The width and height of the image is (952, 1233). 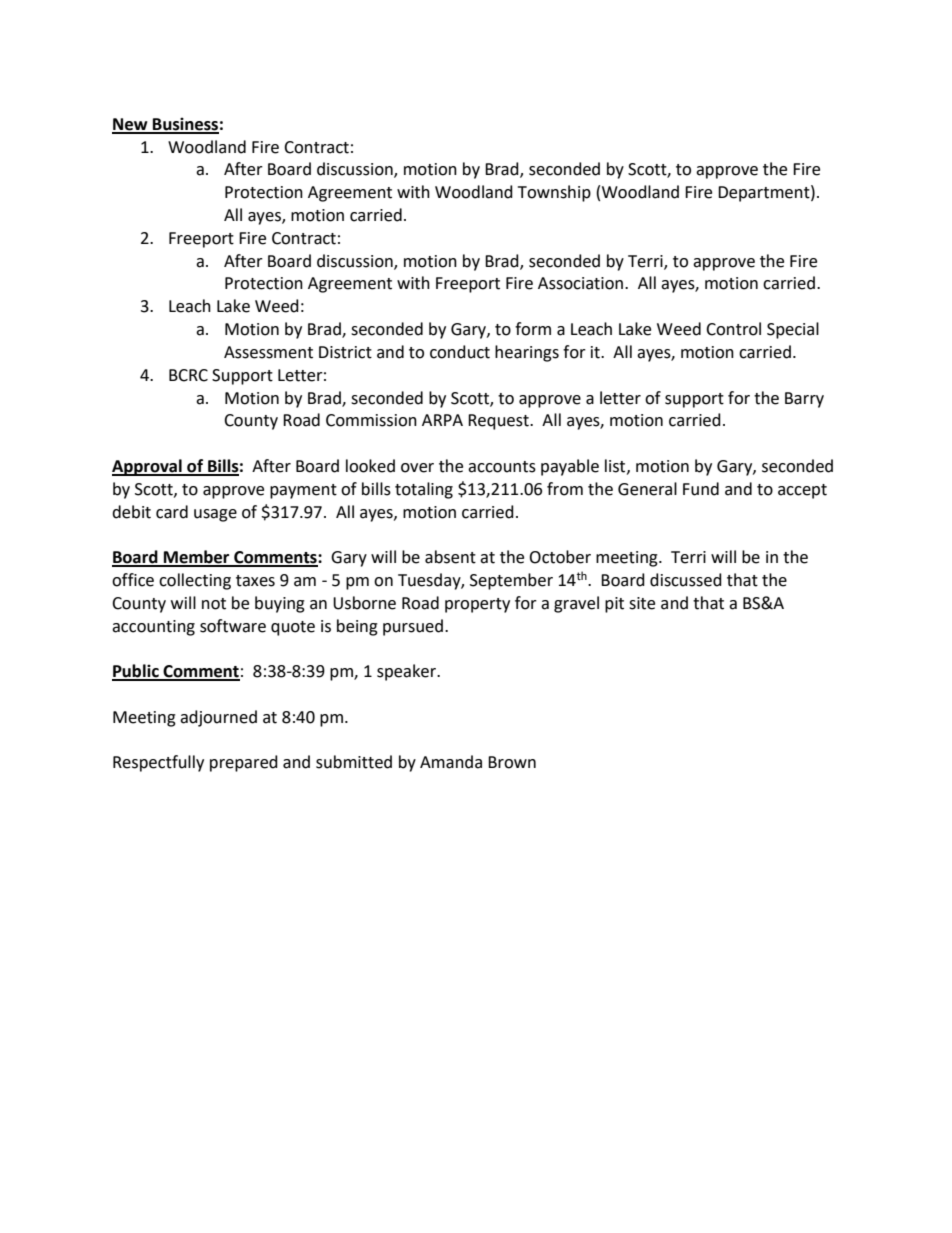 What do you see at coordinates (244, 763) in the image?
I see `prepared` at bounding box center [244, 763].
